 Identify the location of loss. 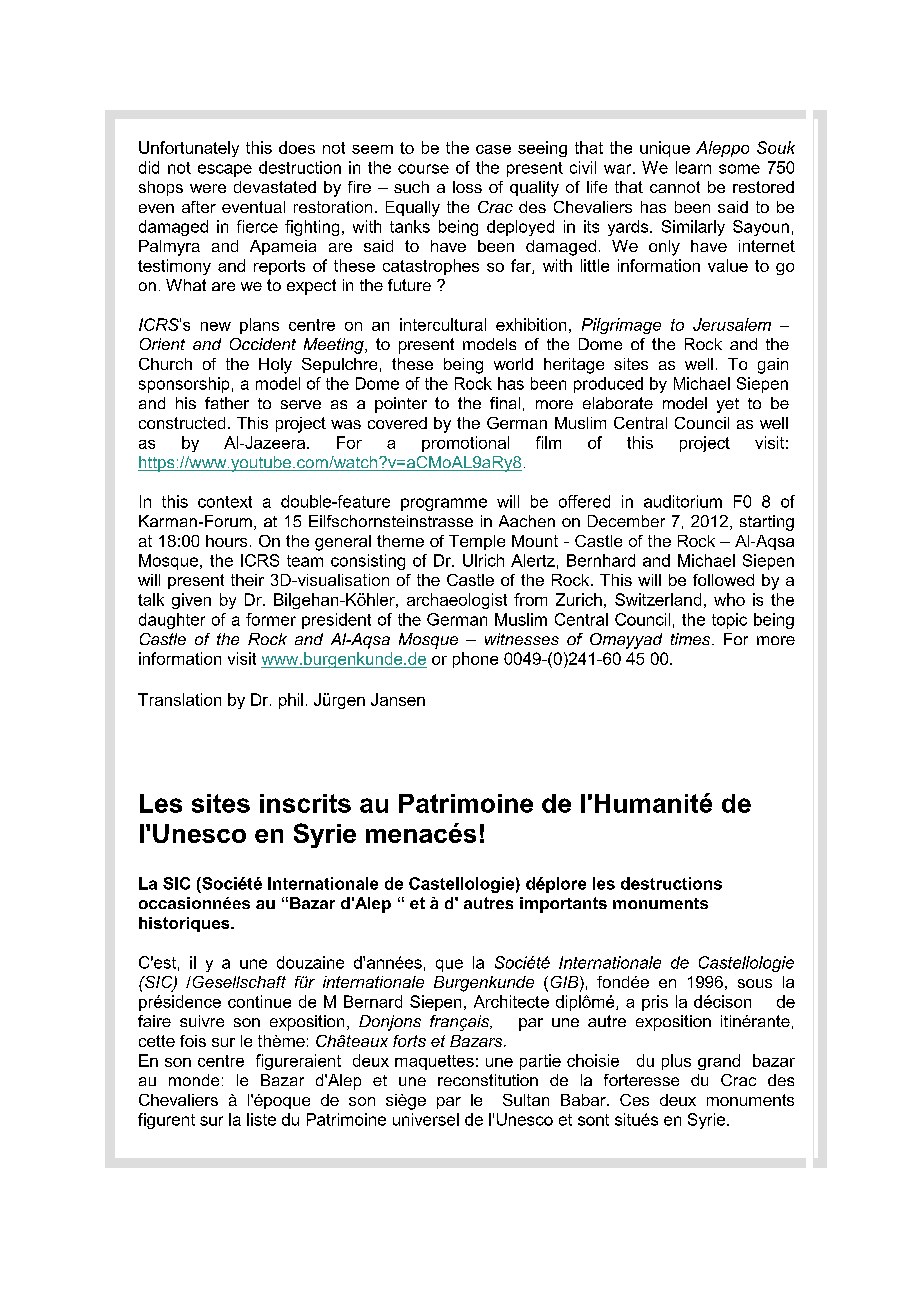
(467, 187).
